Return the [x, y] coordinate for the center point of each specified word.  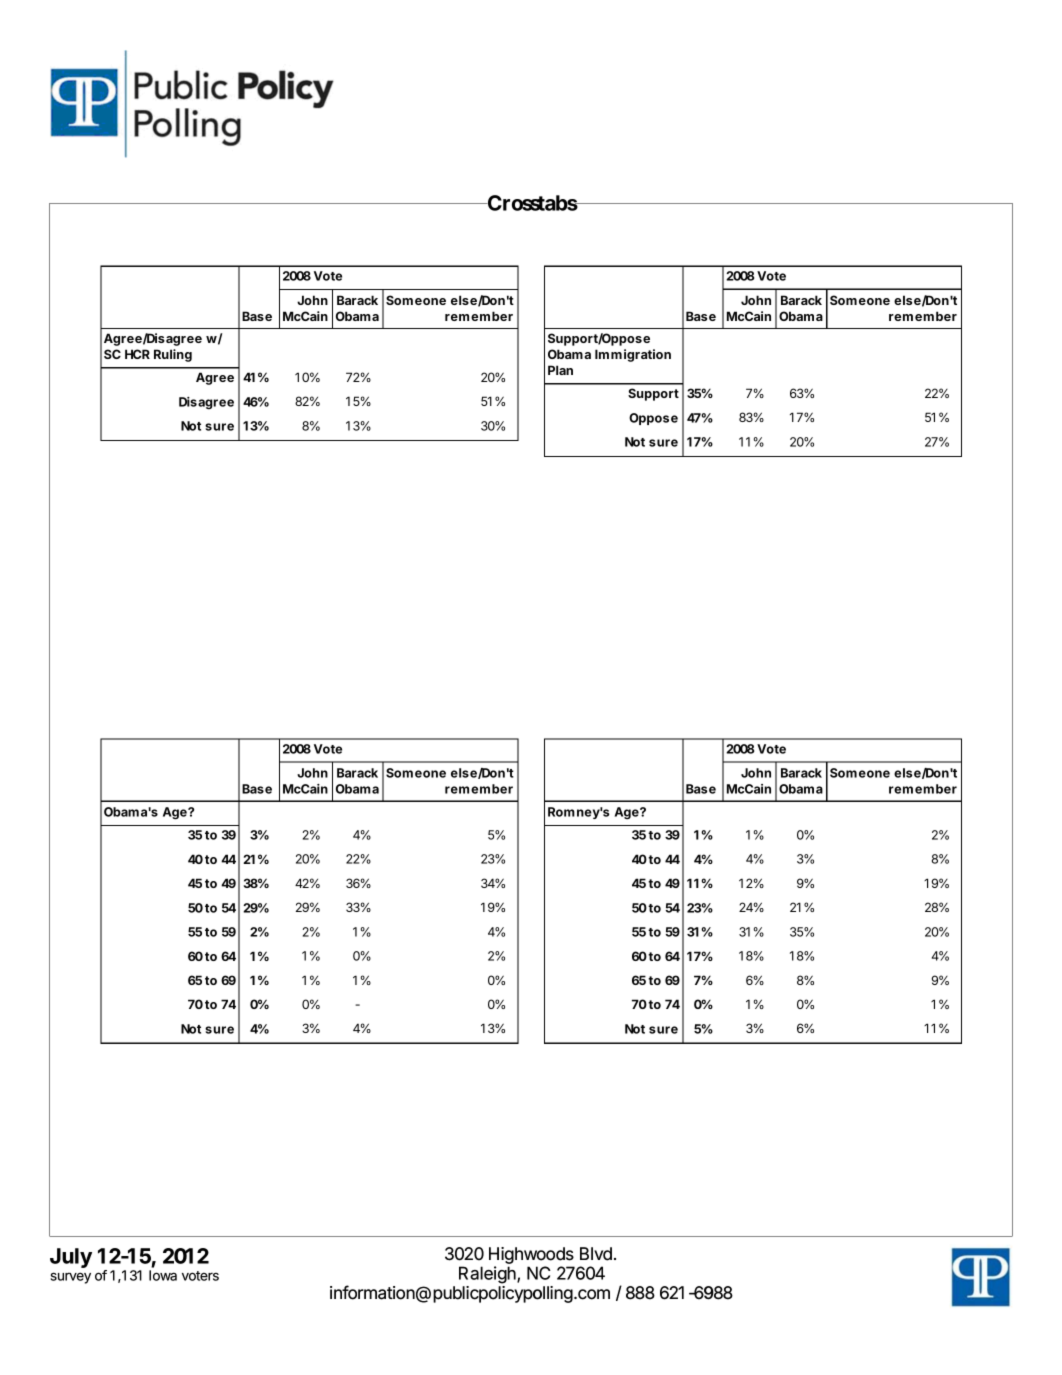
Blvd [596, 1254]
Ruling [173, 355]
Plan [560, 370]
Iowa [163, 1275]
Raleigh [488, 1275]
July [71, 1258]
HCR [137, 354]
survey [71, 1278]
